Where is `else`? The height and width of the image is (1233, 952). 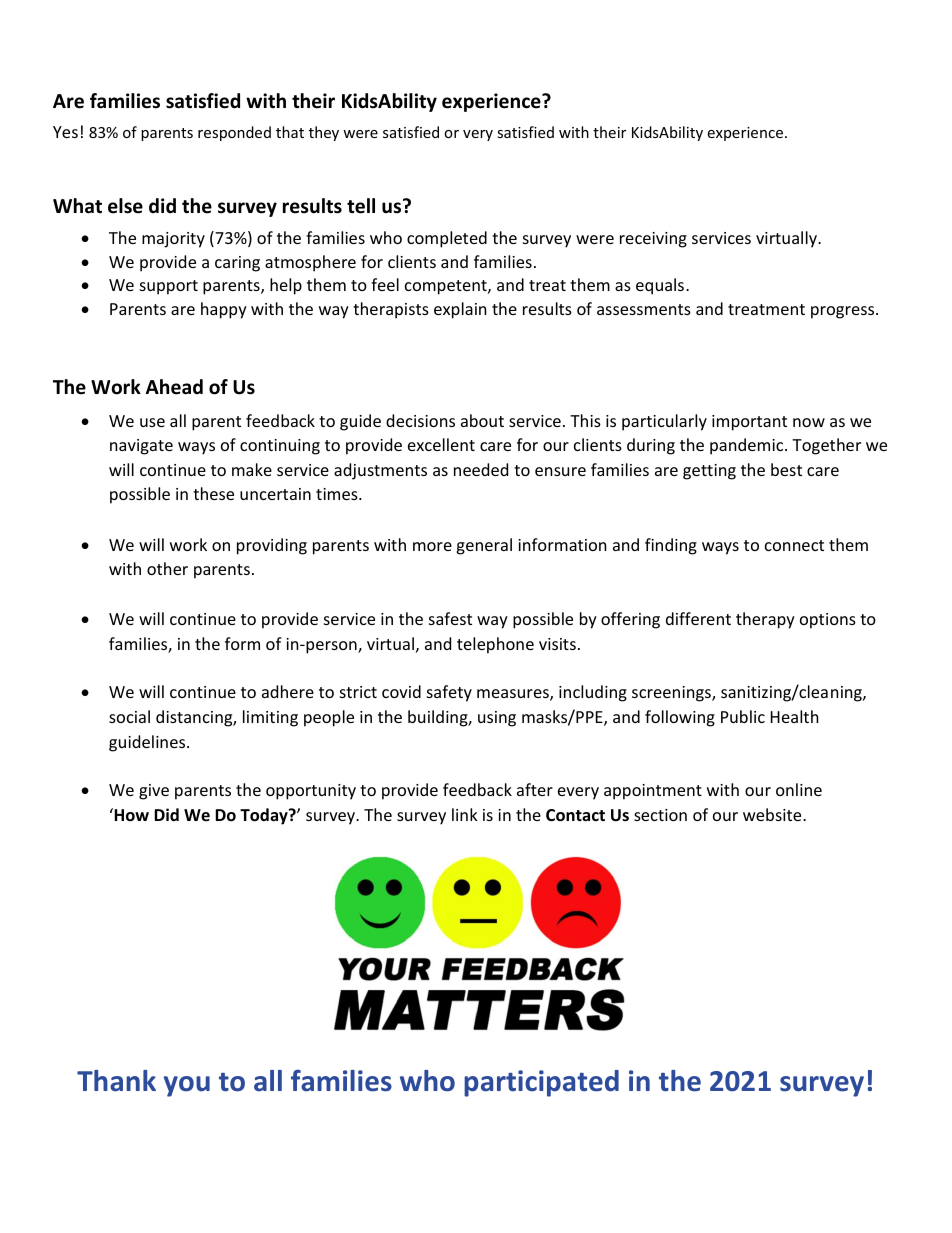 else is located at coordinates (125, 206).
